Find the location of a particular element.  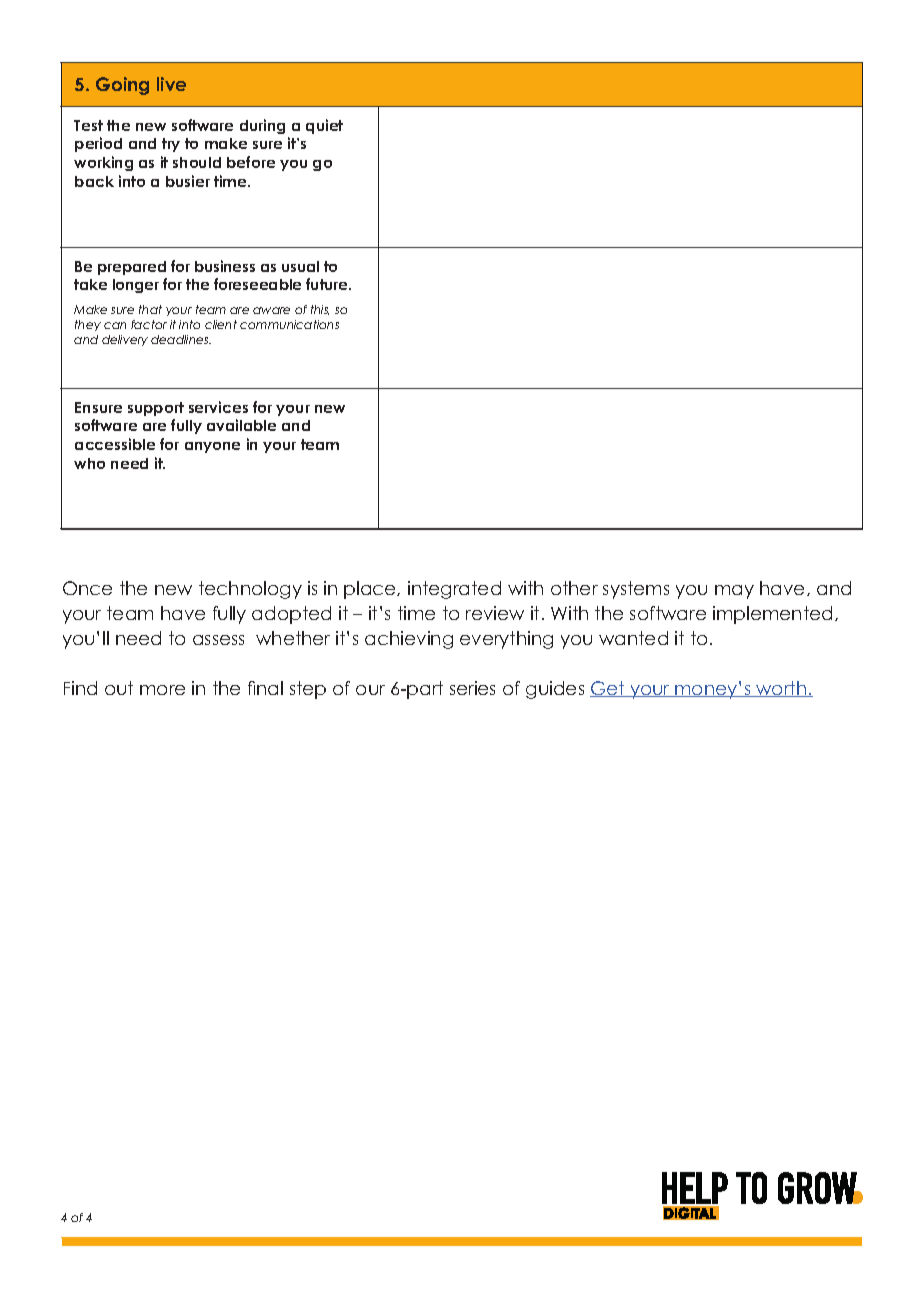

more is located at coordinates (162, 690).
